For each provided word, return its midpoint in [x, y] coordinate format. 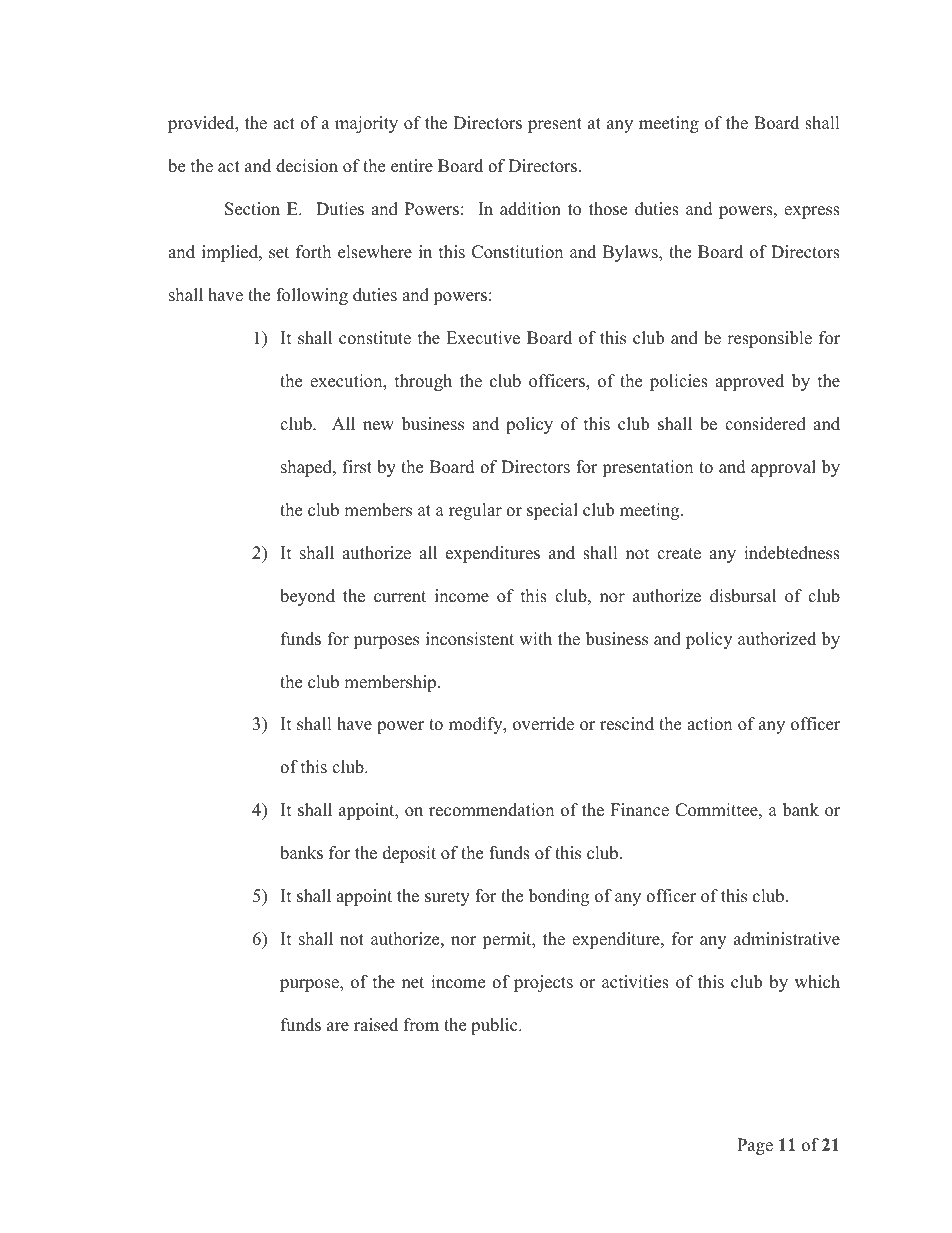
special [552, 511]
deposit [409, 854]
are [338, 1027]
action [709, 724]
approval [783, 468]
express [812, 212]
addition [530, 209]
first [357, 467]
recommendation [491, 810]
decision [307, 166]
